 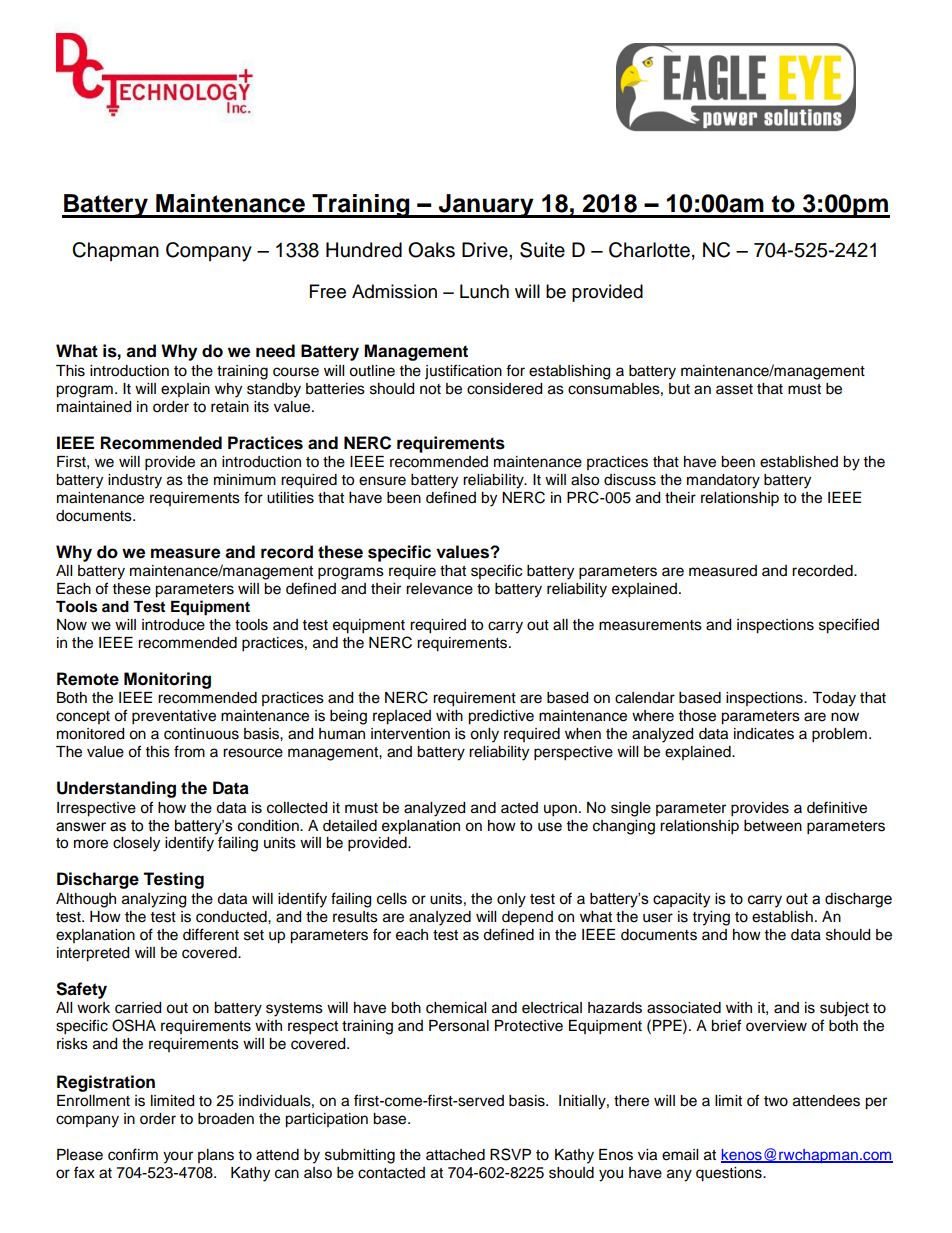 I want to click on Monitoring, so click(x=167, y=680).
